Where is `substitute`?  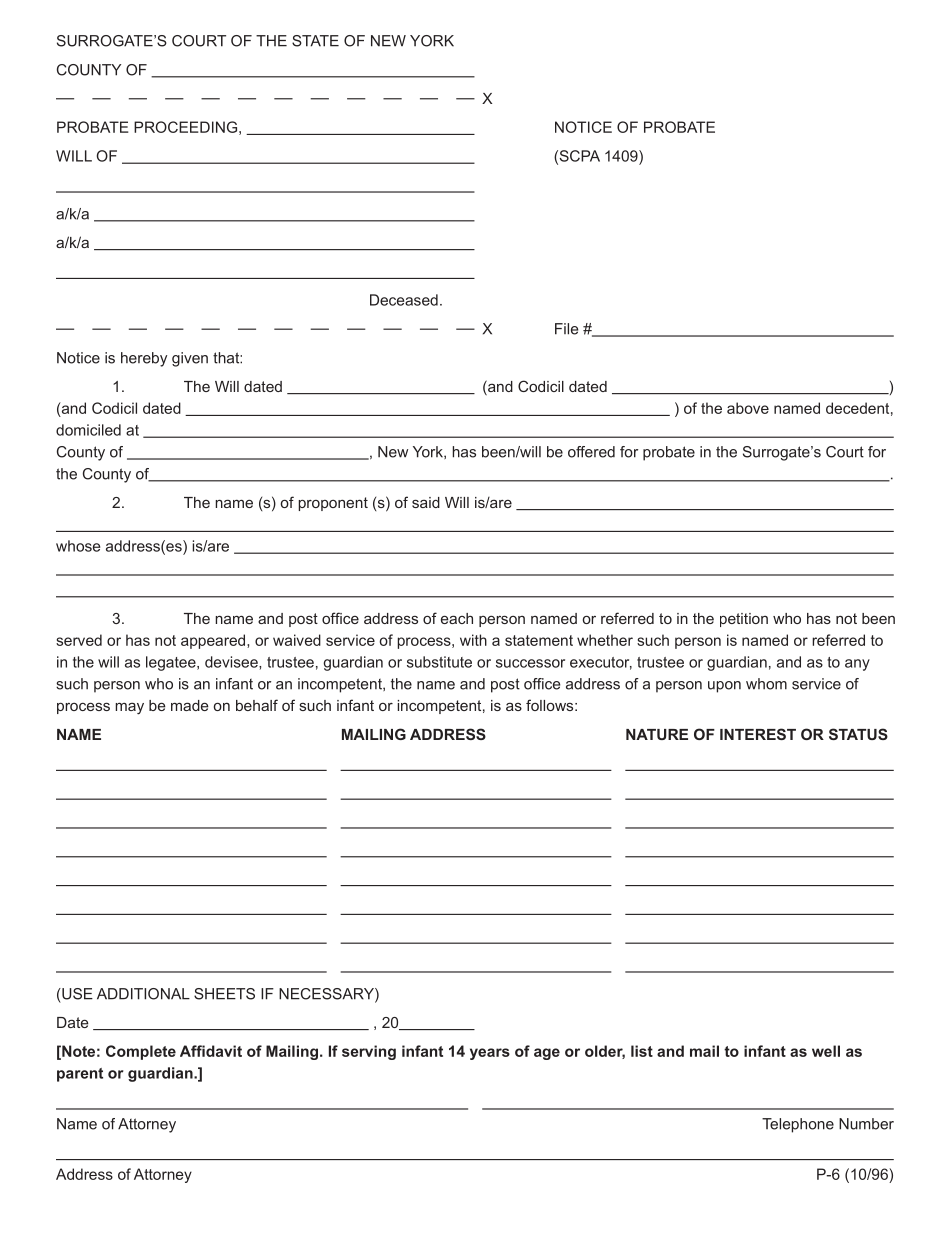 substitute is located at coordinates (439, 662).
